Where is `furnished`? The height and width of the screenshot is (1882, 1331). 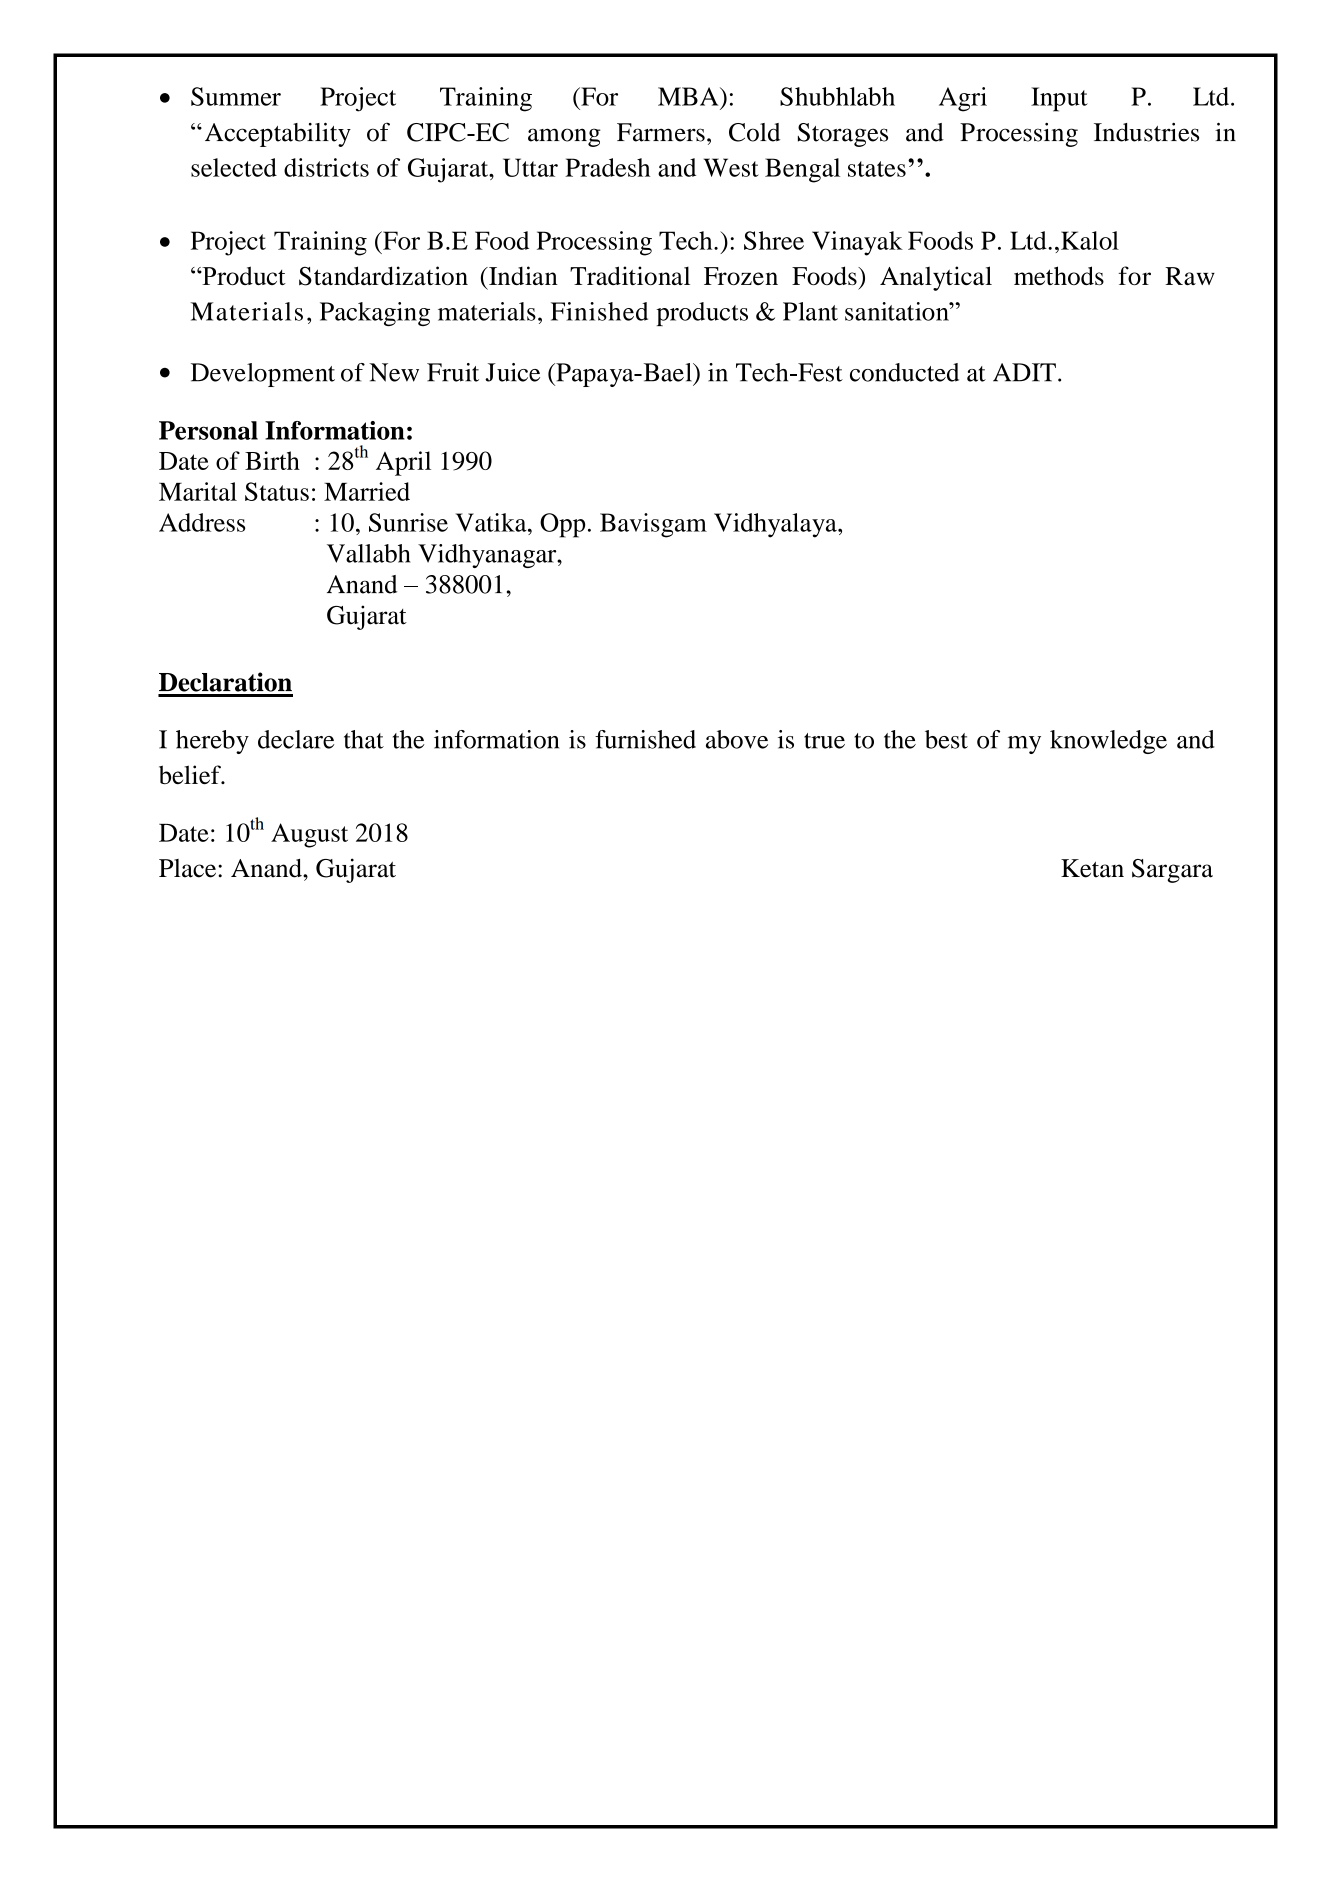
furnished is located at coordinates (645, 739).
